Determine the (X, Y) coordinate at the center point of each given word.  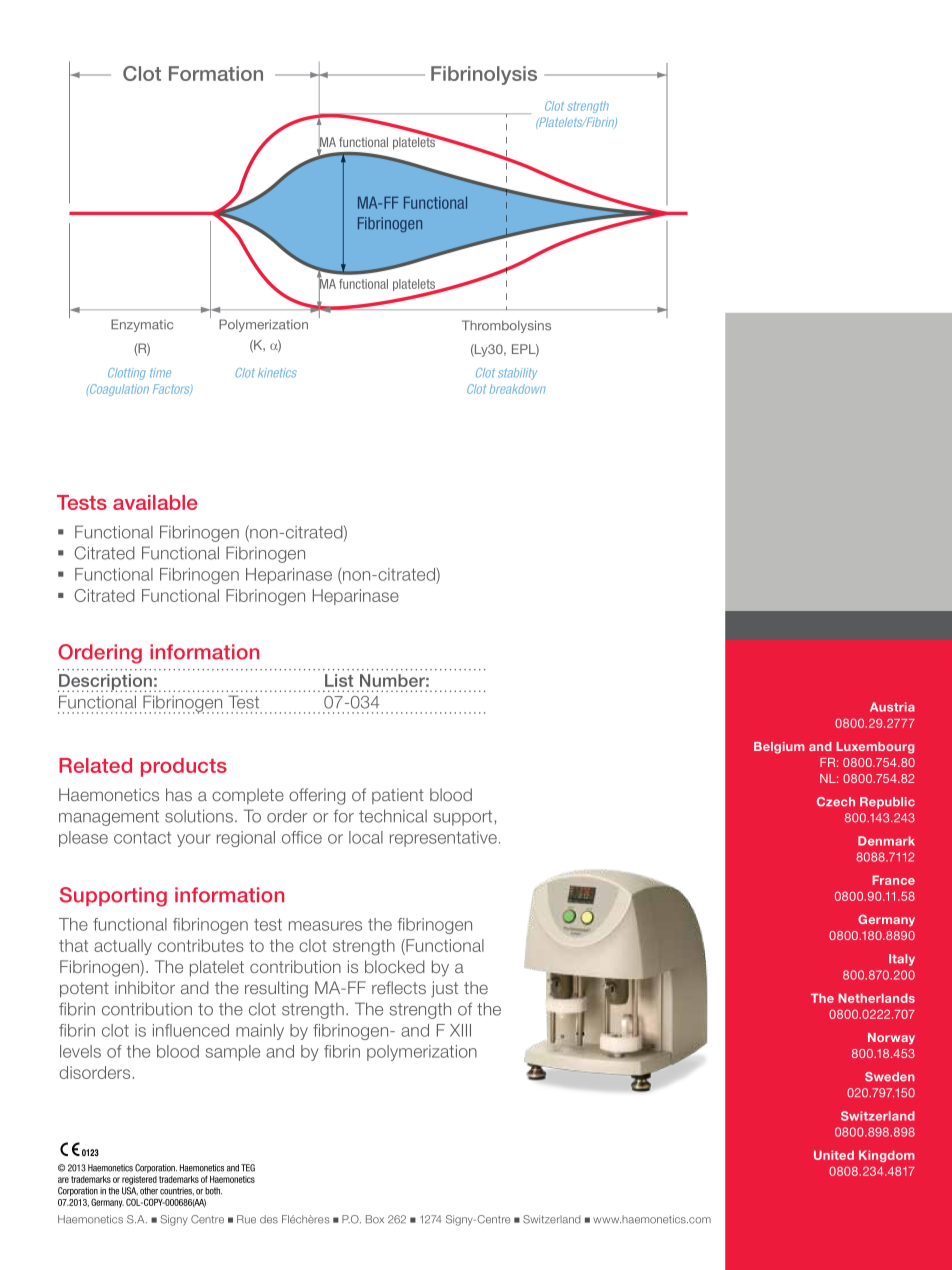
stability (517, 374)
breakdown (517, 389)
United (834, 1155)
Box (375, 1219)
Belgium (779, 748)
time (160, 373)
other (149, 1191)
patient (398, 796)
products (184, 767)
